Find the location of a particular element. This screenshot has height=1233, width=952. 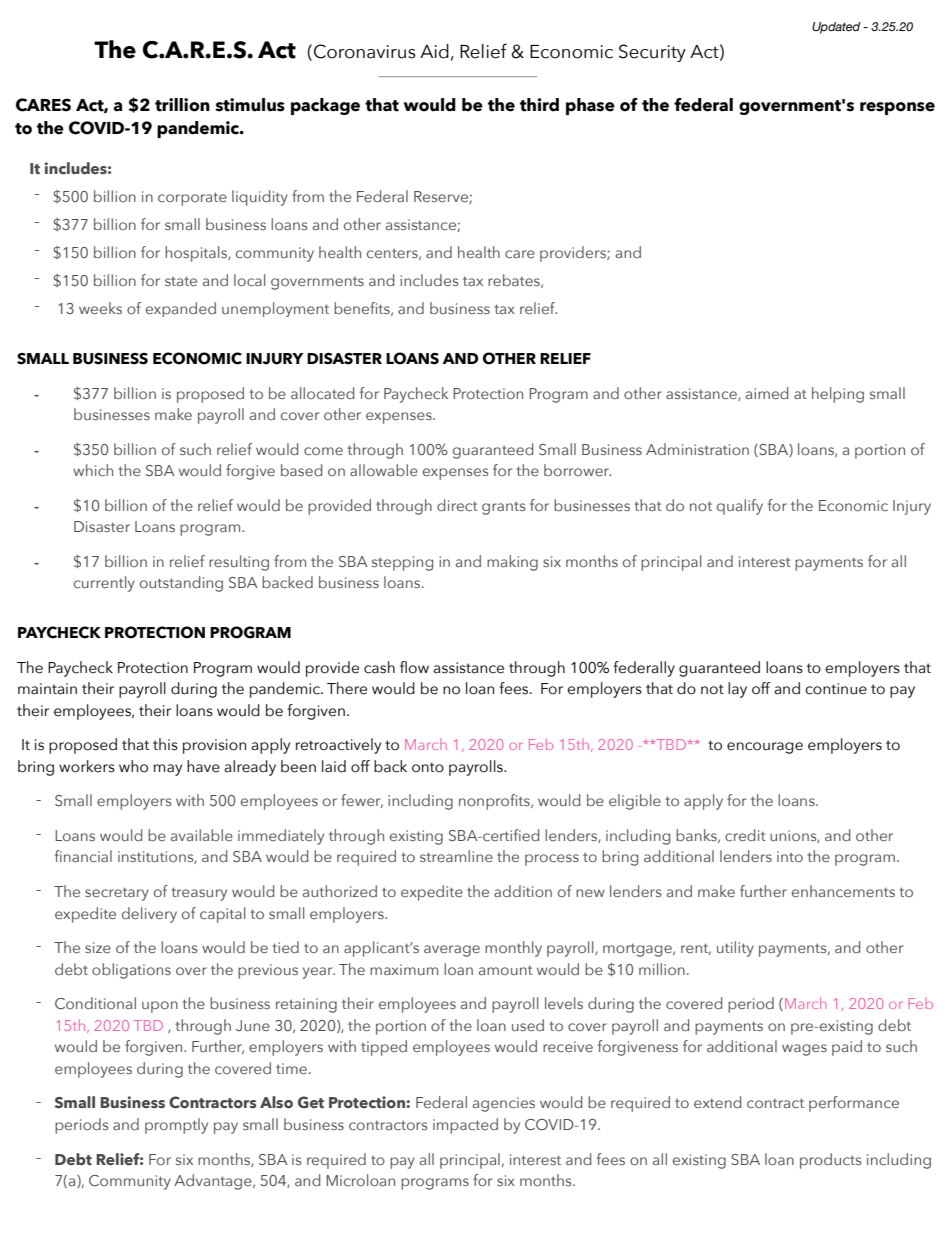

trillion is located at coordinates (182, 105).
